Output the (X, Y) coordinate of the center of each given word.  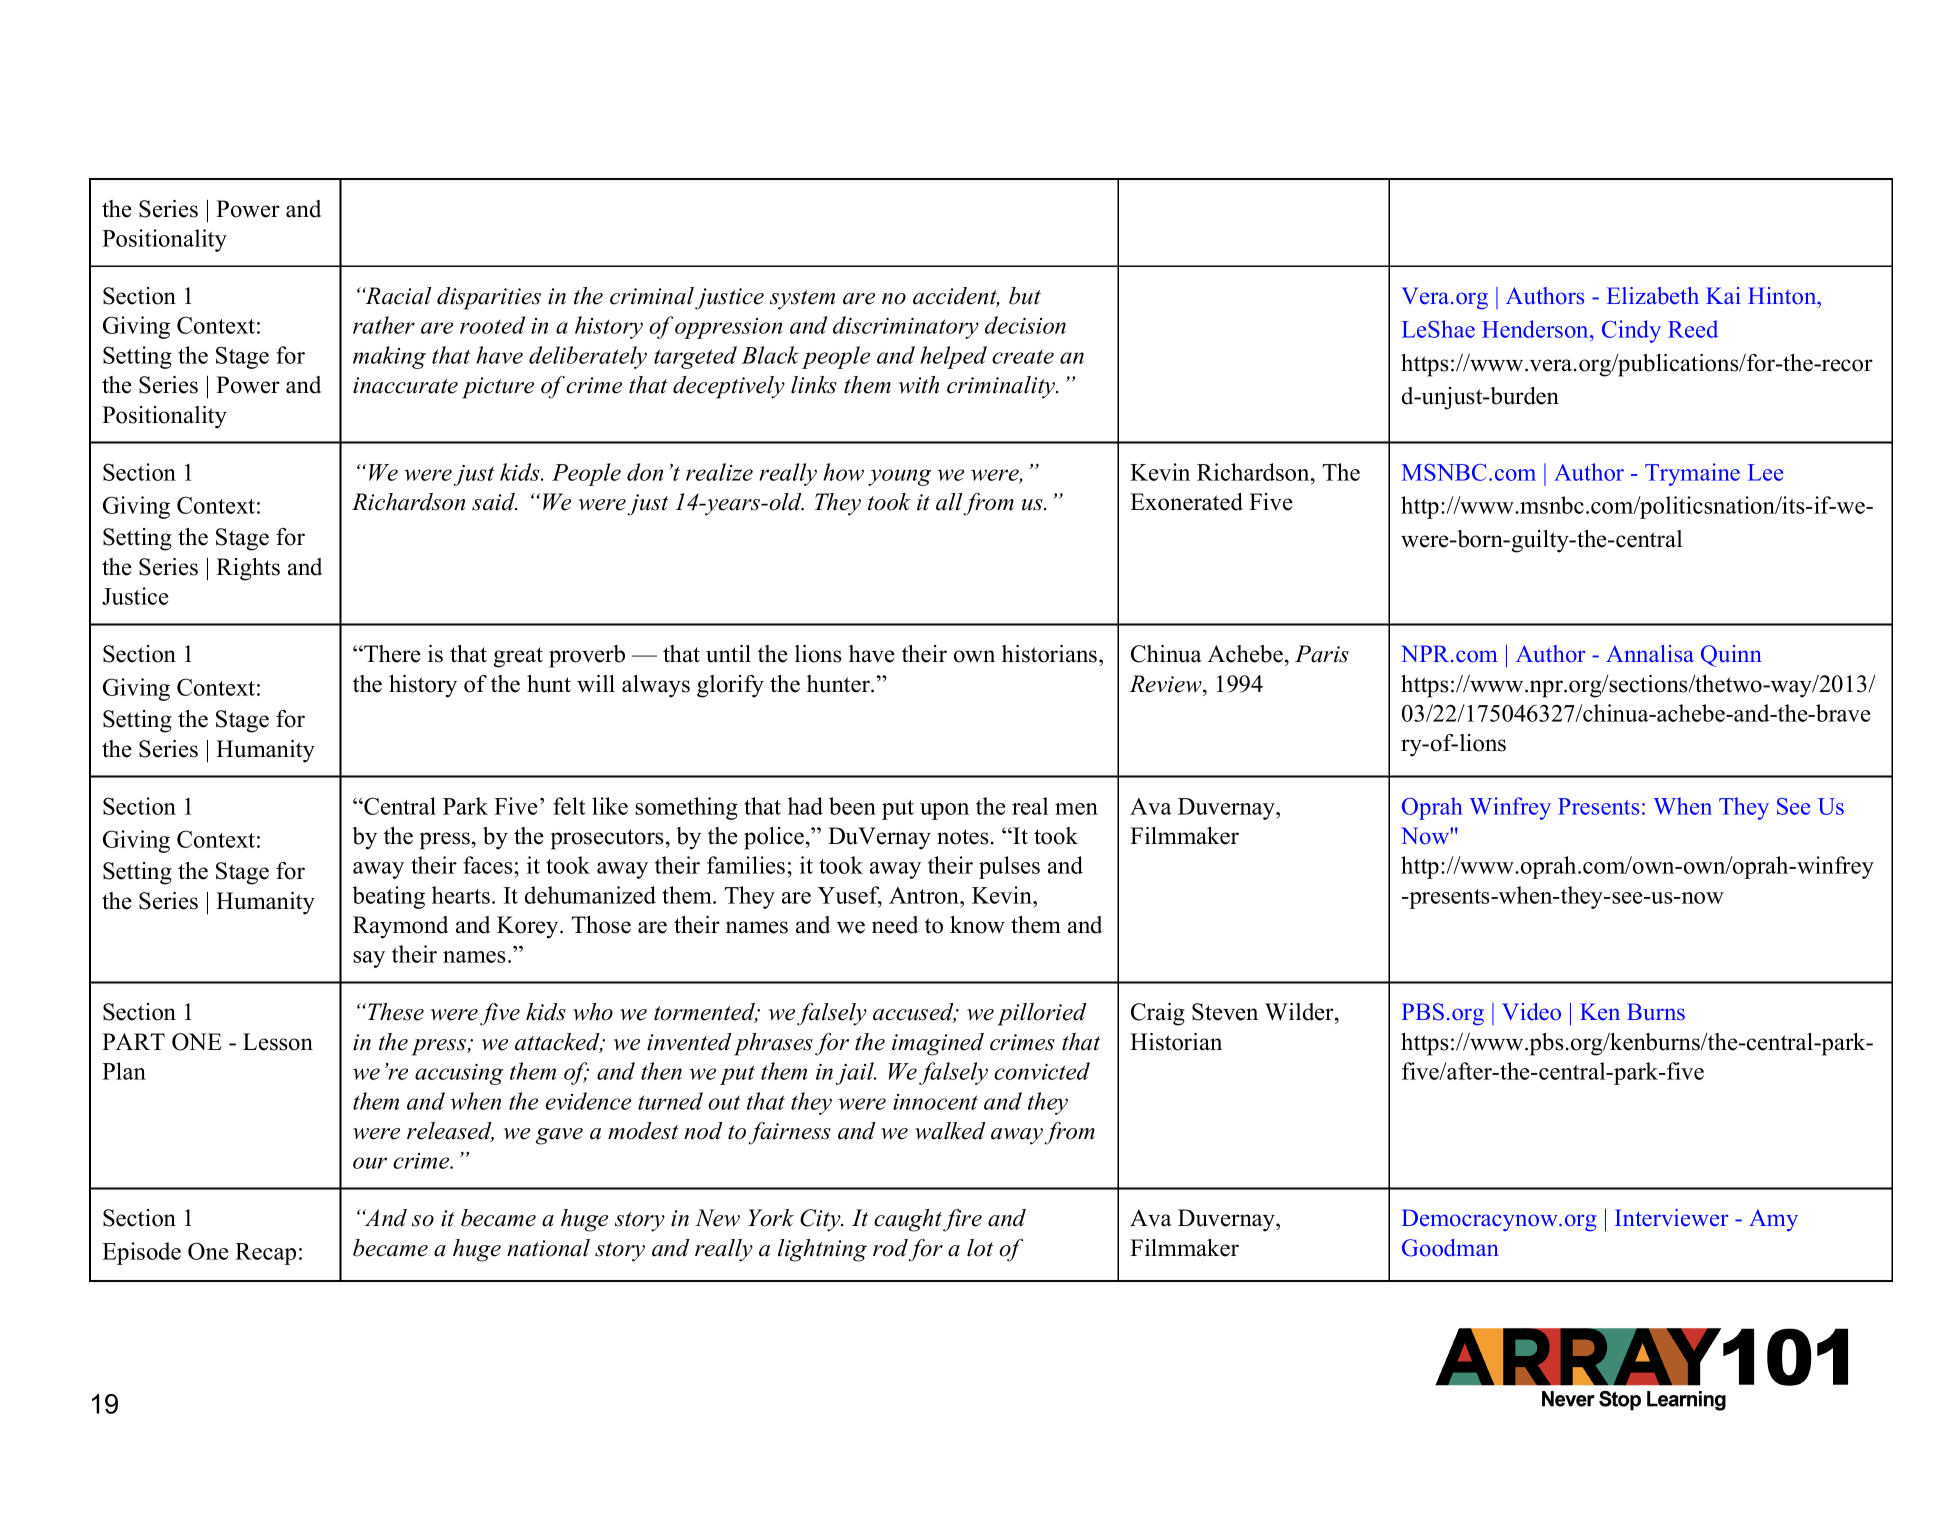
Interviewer (1671, 1218)
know (977, 925)
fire (962, 1220)
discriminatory (906, 327)
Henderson (1536, 329)
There (391, 654)
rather (384, 325)
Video (1531, 1012)
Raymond (400, 927)
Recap (265, 1254)
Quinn (1731, 656)
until (728, 654)
